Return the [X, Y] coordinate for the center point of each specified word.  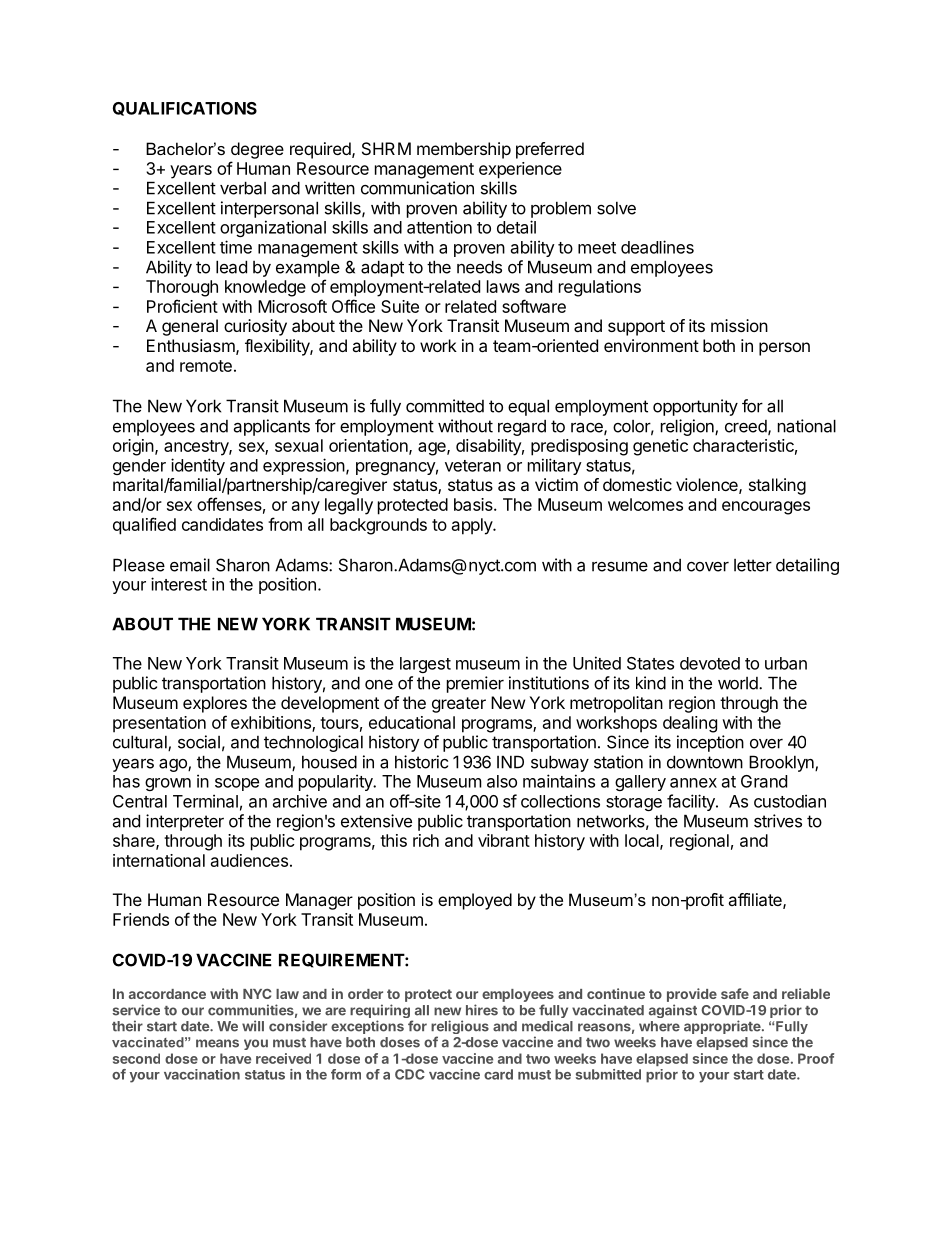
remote [206, 366]
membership [464, 150]
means [217, 1043]
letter [753, 565]
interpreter [185, 822]
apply [473, 526]
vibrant [504, 840]
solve [616, 208]
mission [739, 325]
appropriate [723, 1028]
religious [460, 1028]
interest [179, 584]
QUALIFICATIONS [185, 109]
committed [445, 406]
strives [778, 821]
